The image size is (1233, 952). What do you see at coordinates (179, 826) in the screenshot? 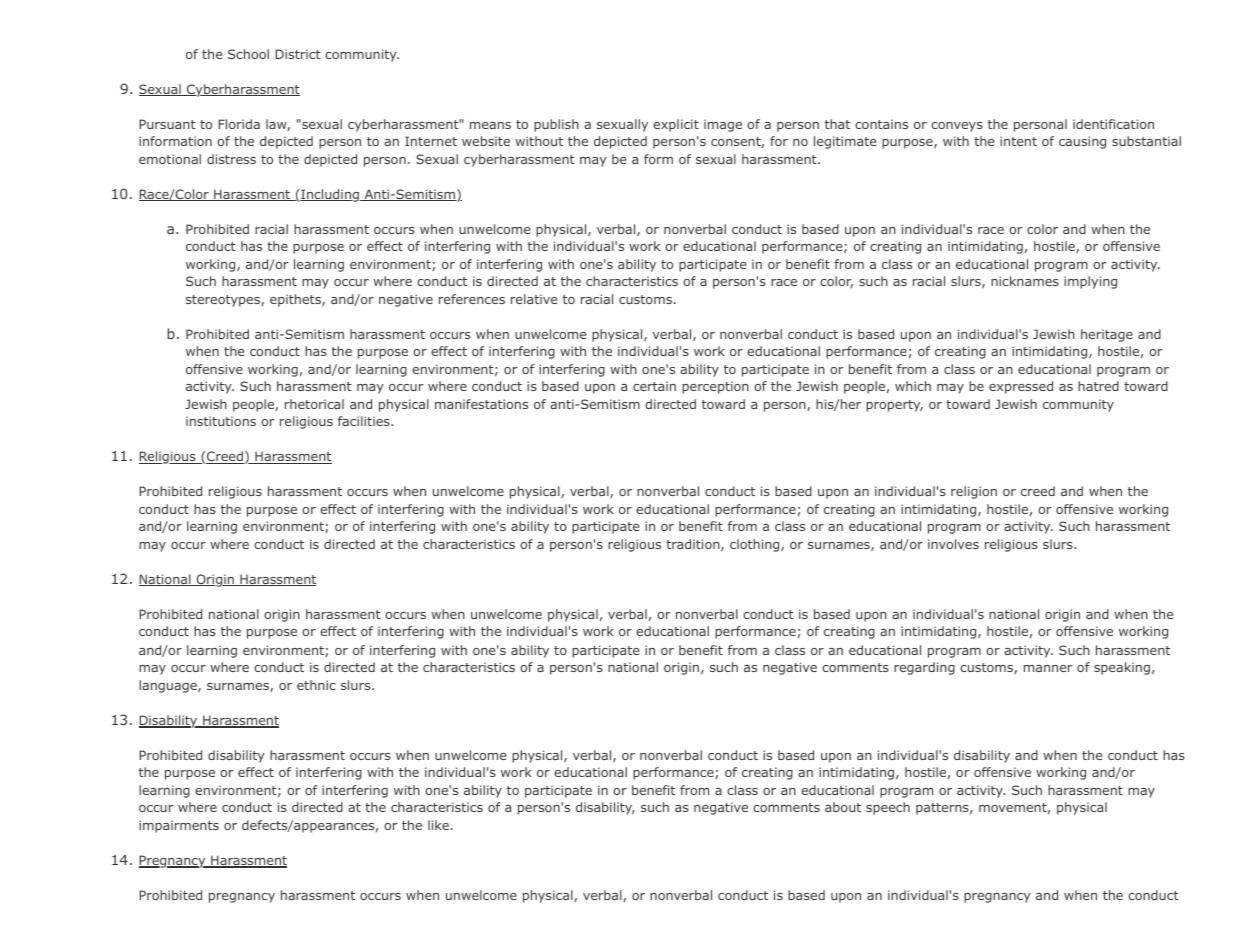
I see `impairments` at bounding box center [179, 826].
